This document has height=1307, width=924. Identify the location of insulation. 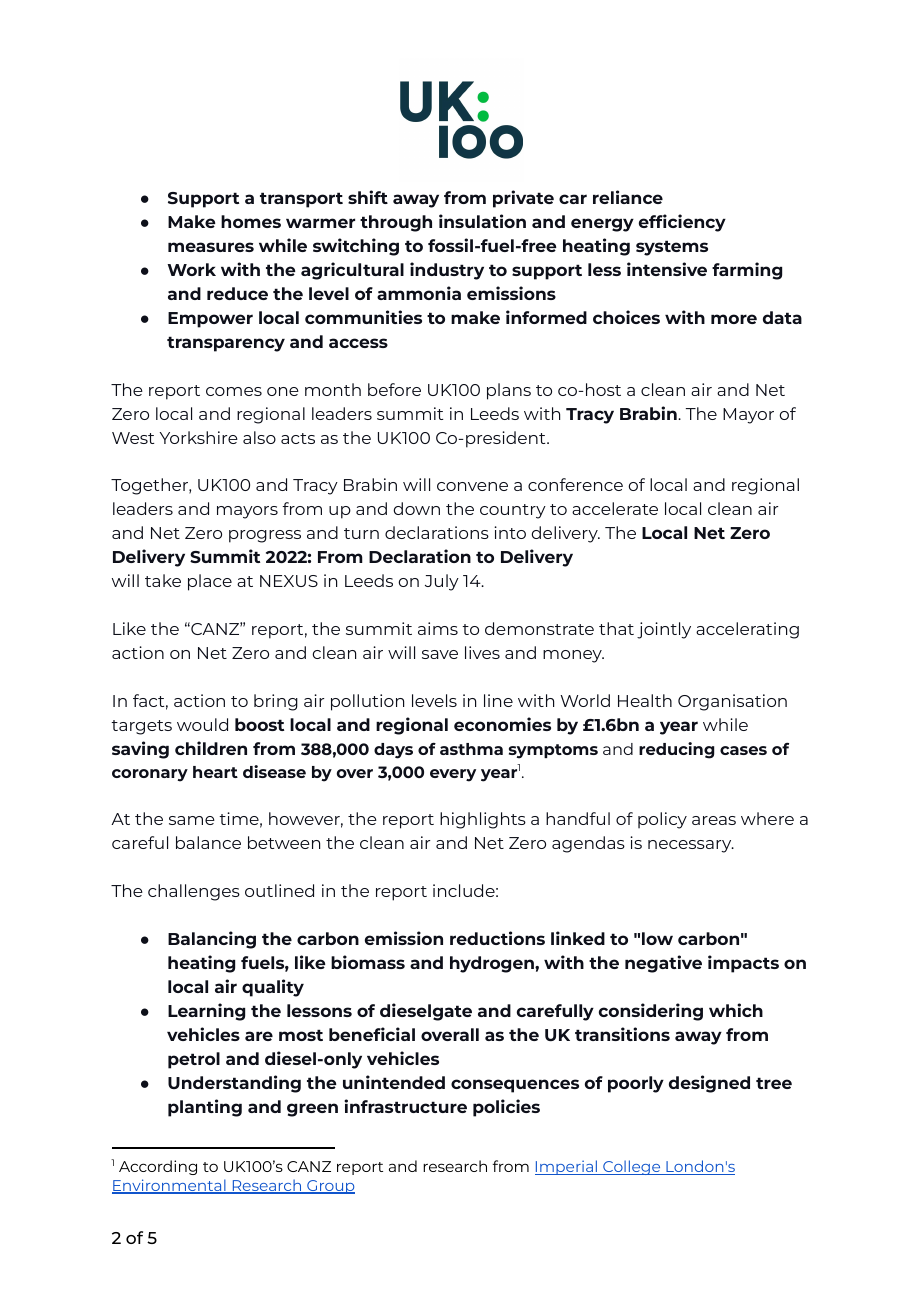
(482, 221).
